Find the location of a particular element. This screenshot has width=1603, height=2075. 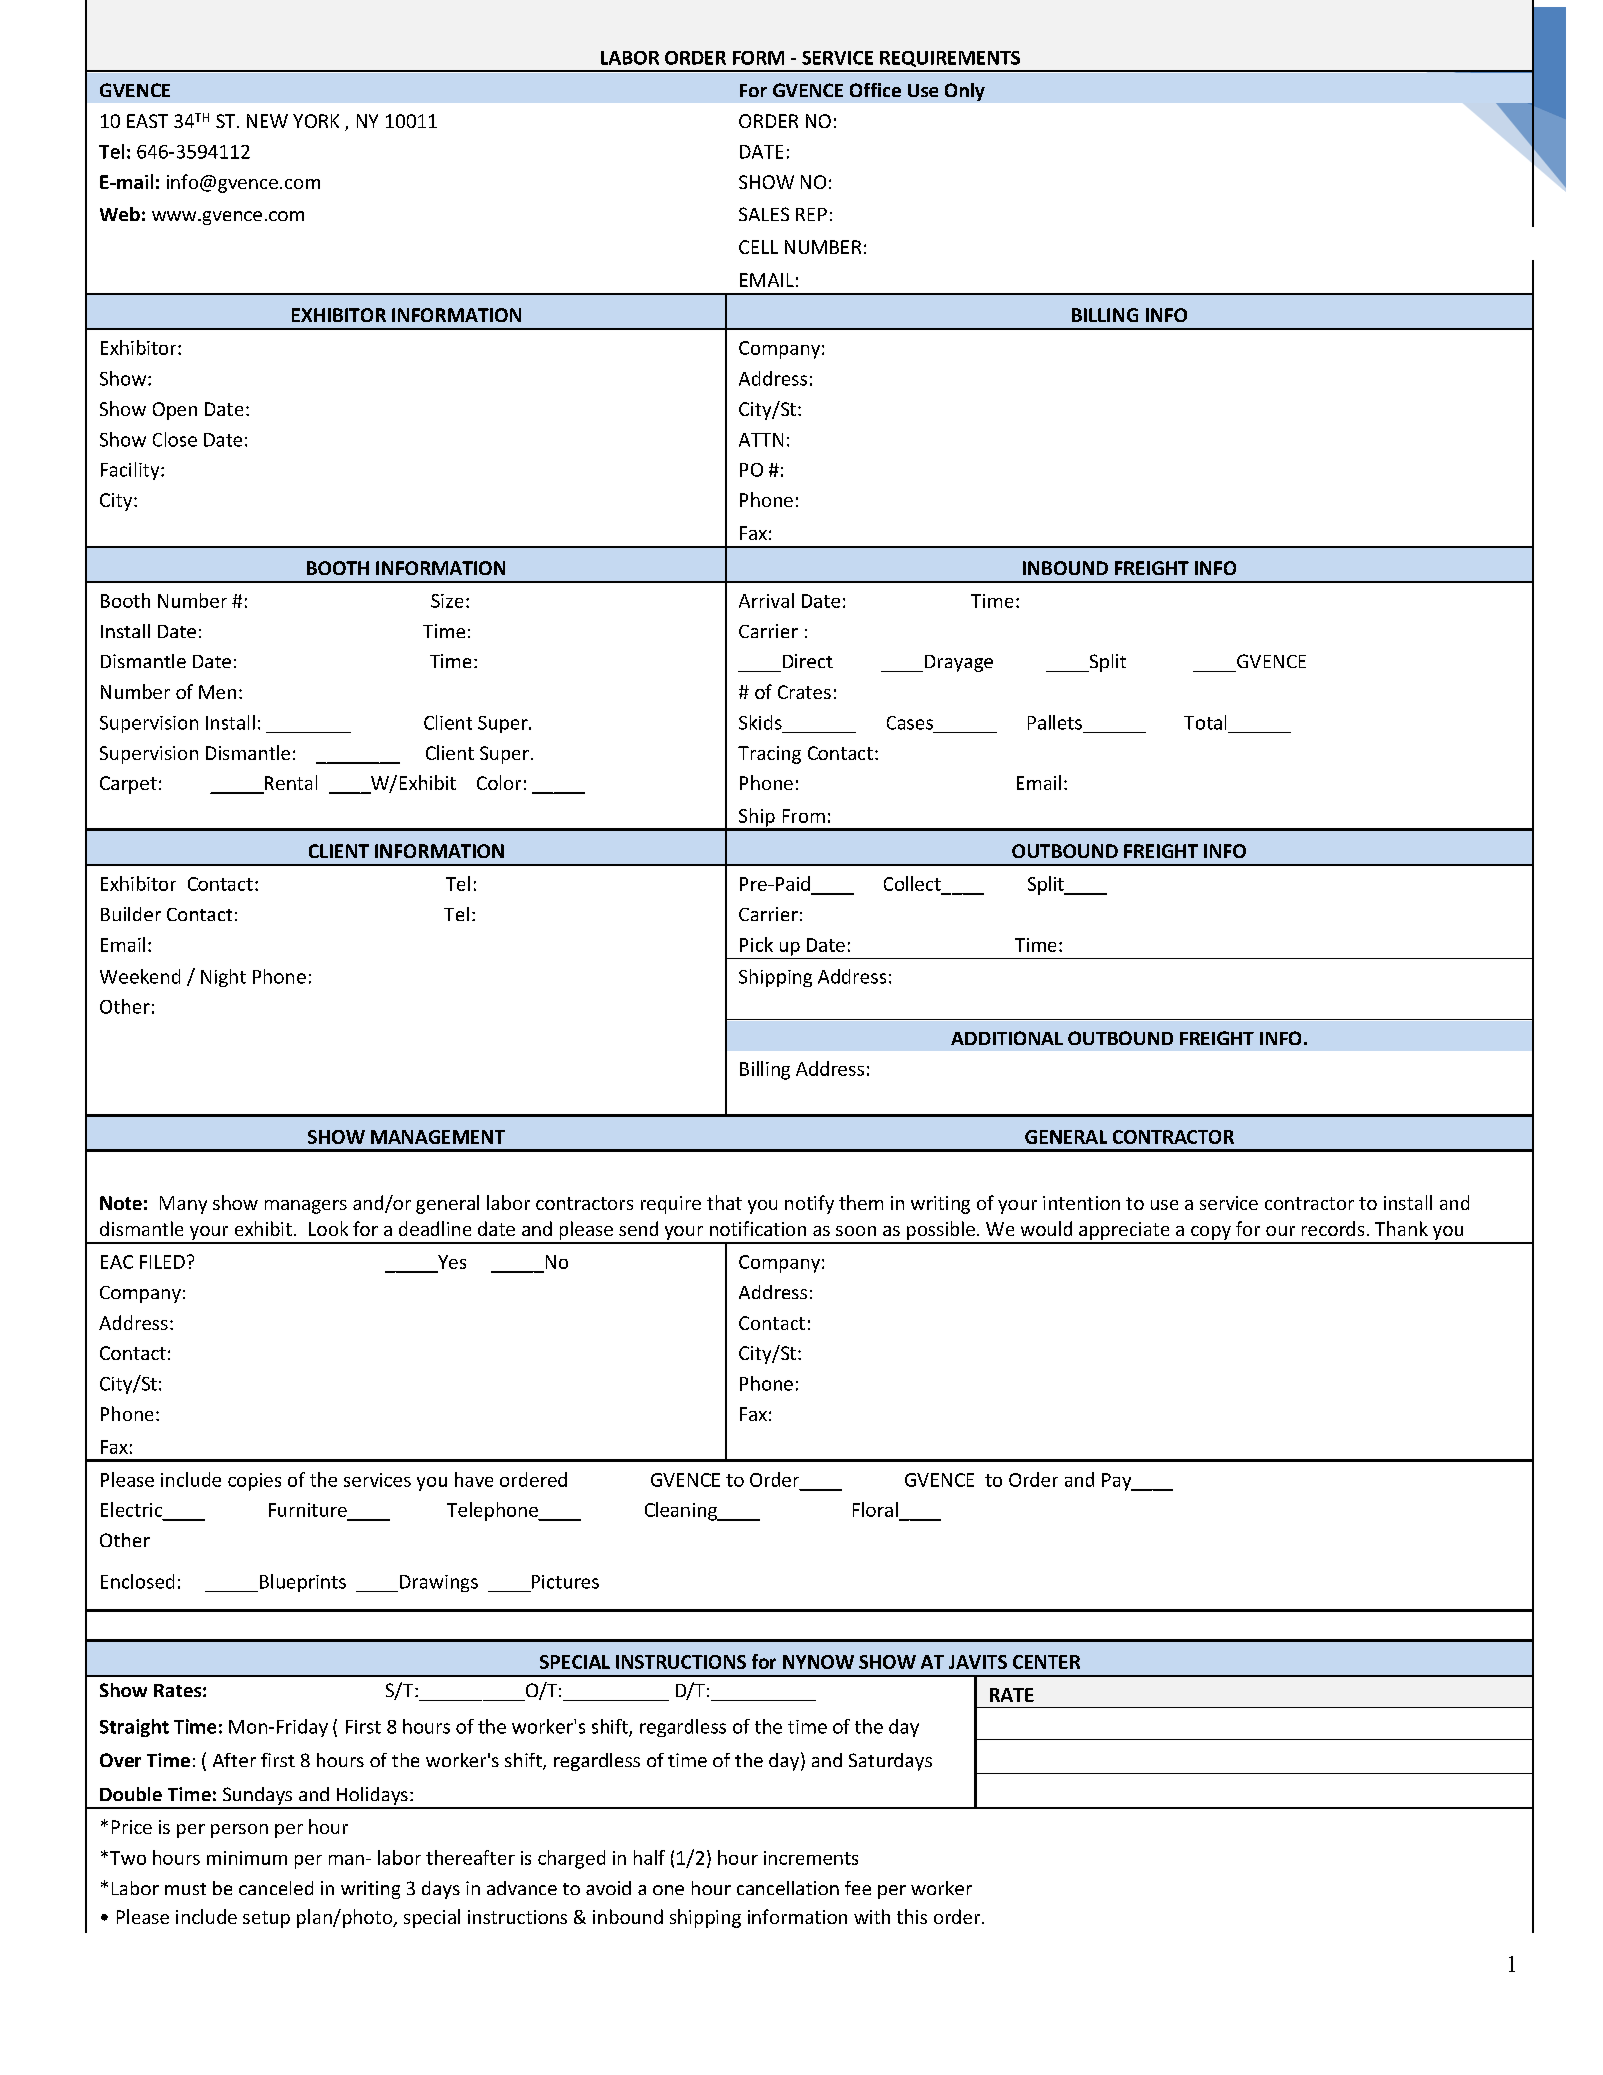

this is located at coordinates (912, 1916).
